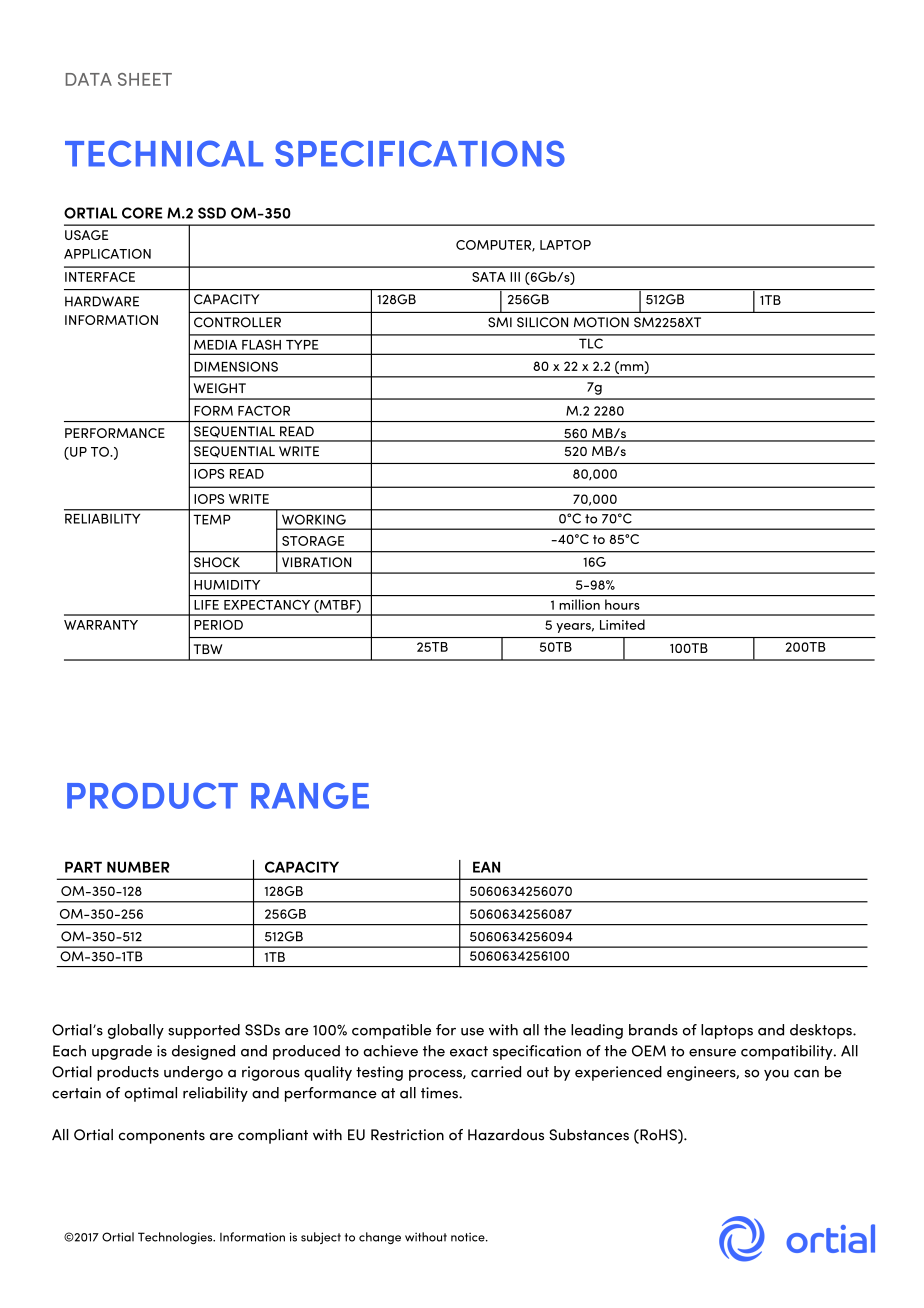 This screenshot has height=1308, width=924. What do you see at coordinates (489, 277) in the screenshot?
I see `SATA` at bounding box center [489, 277].
